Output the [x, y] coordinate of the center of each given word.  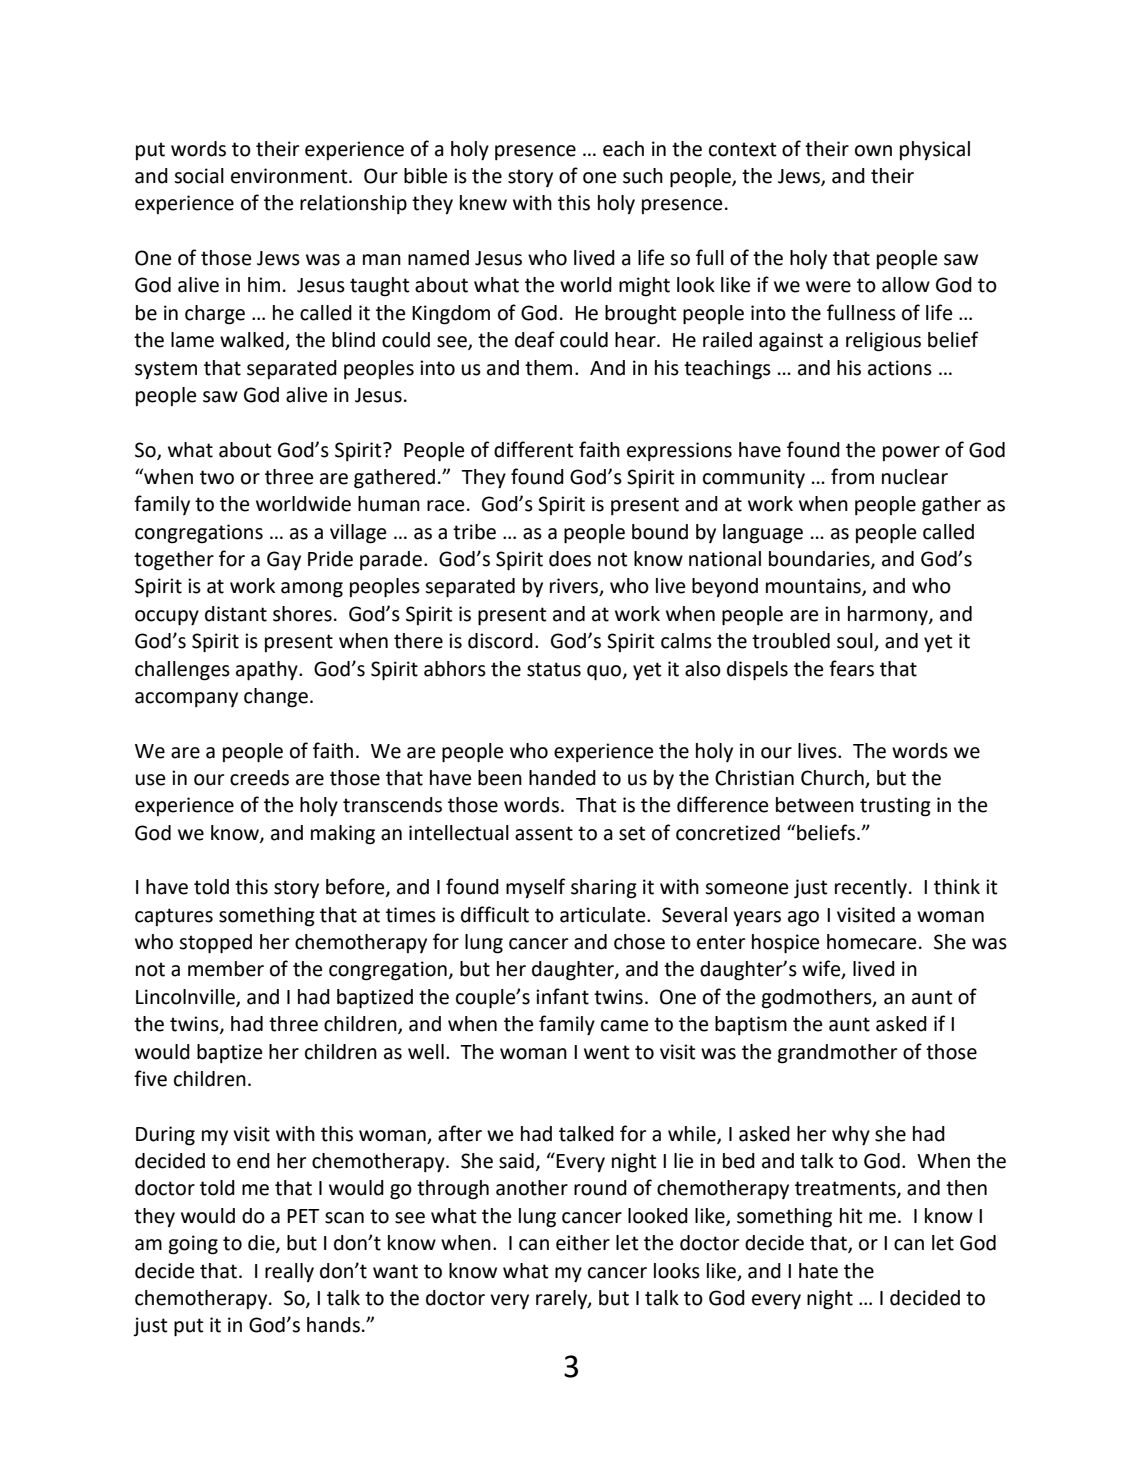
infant [562, 996]
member [226, 969]
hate [818, 1271]
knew [483, 203]
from [852, 476]
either [583, 1243]
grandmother [838, 1054]
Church [833, 779]
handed [562, 778]
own [873, 151]
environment [290, 176]
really [289, 1272]
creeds [259, 778]
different [534, 449]
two [217, 477]
